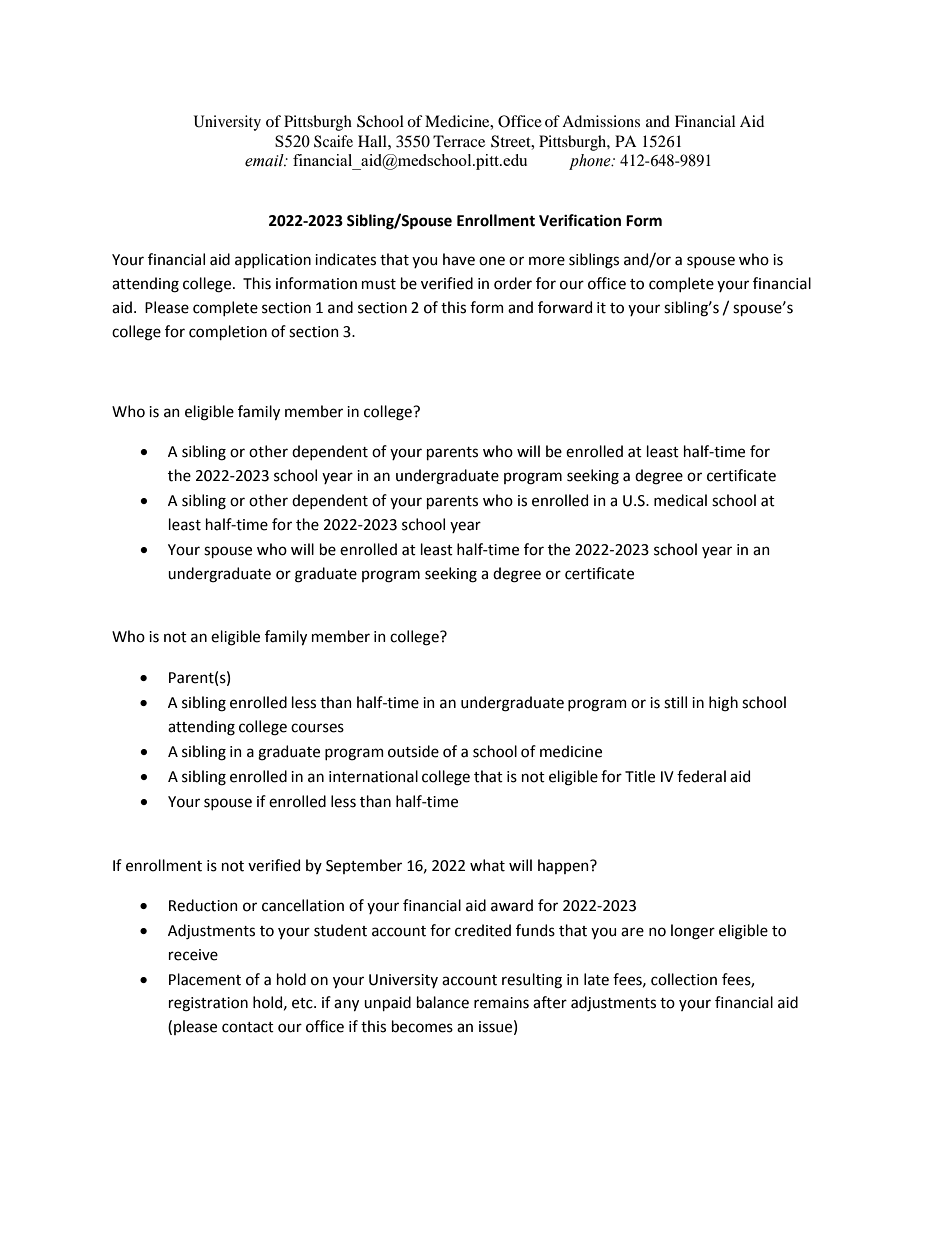 The height and width of the image is (1233, 952). Describe the element at coordinates (680, 500) in the image. I see `medical` at that location.
